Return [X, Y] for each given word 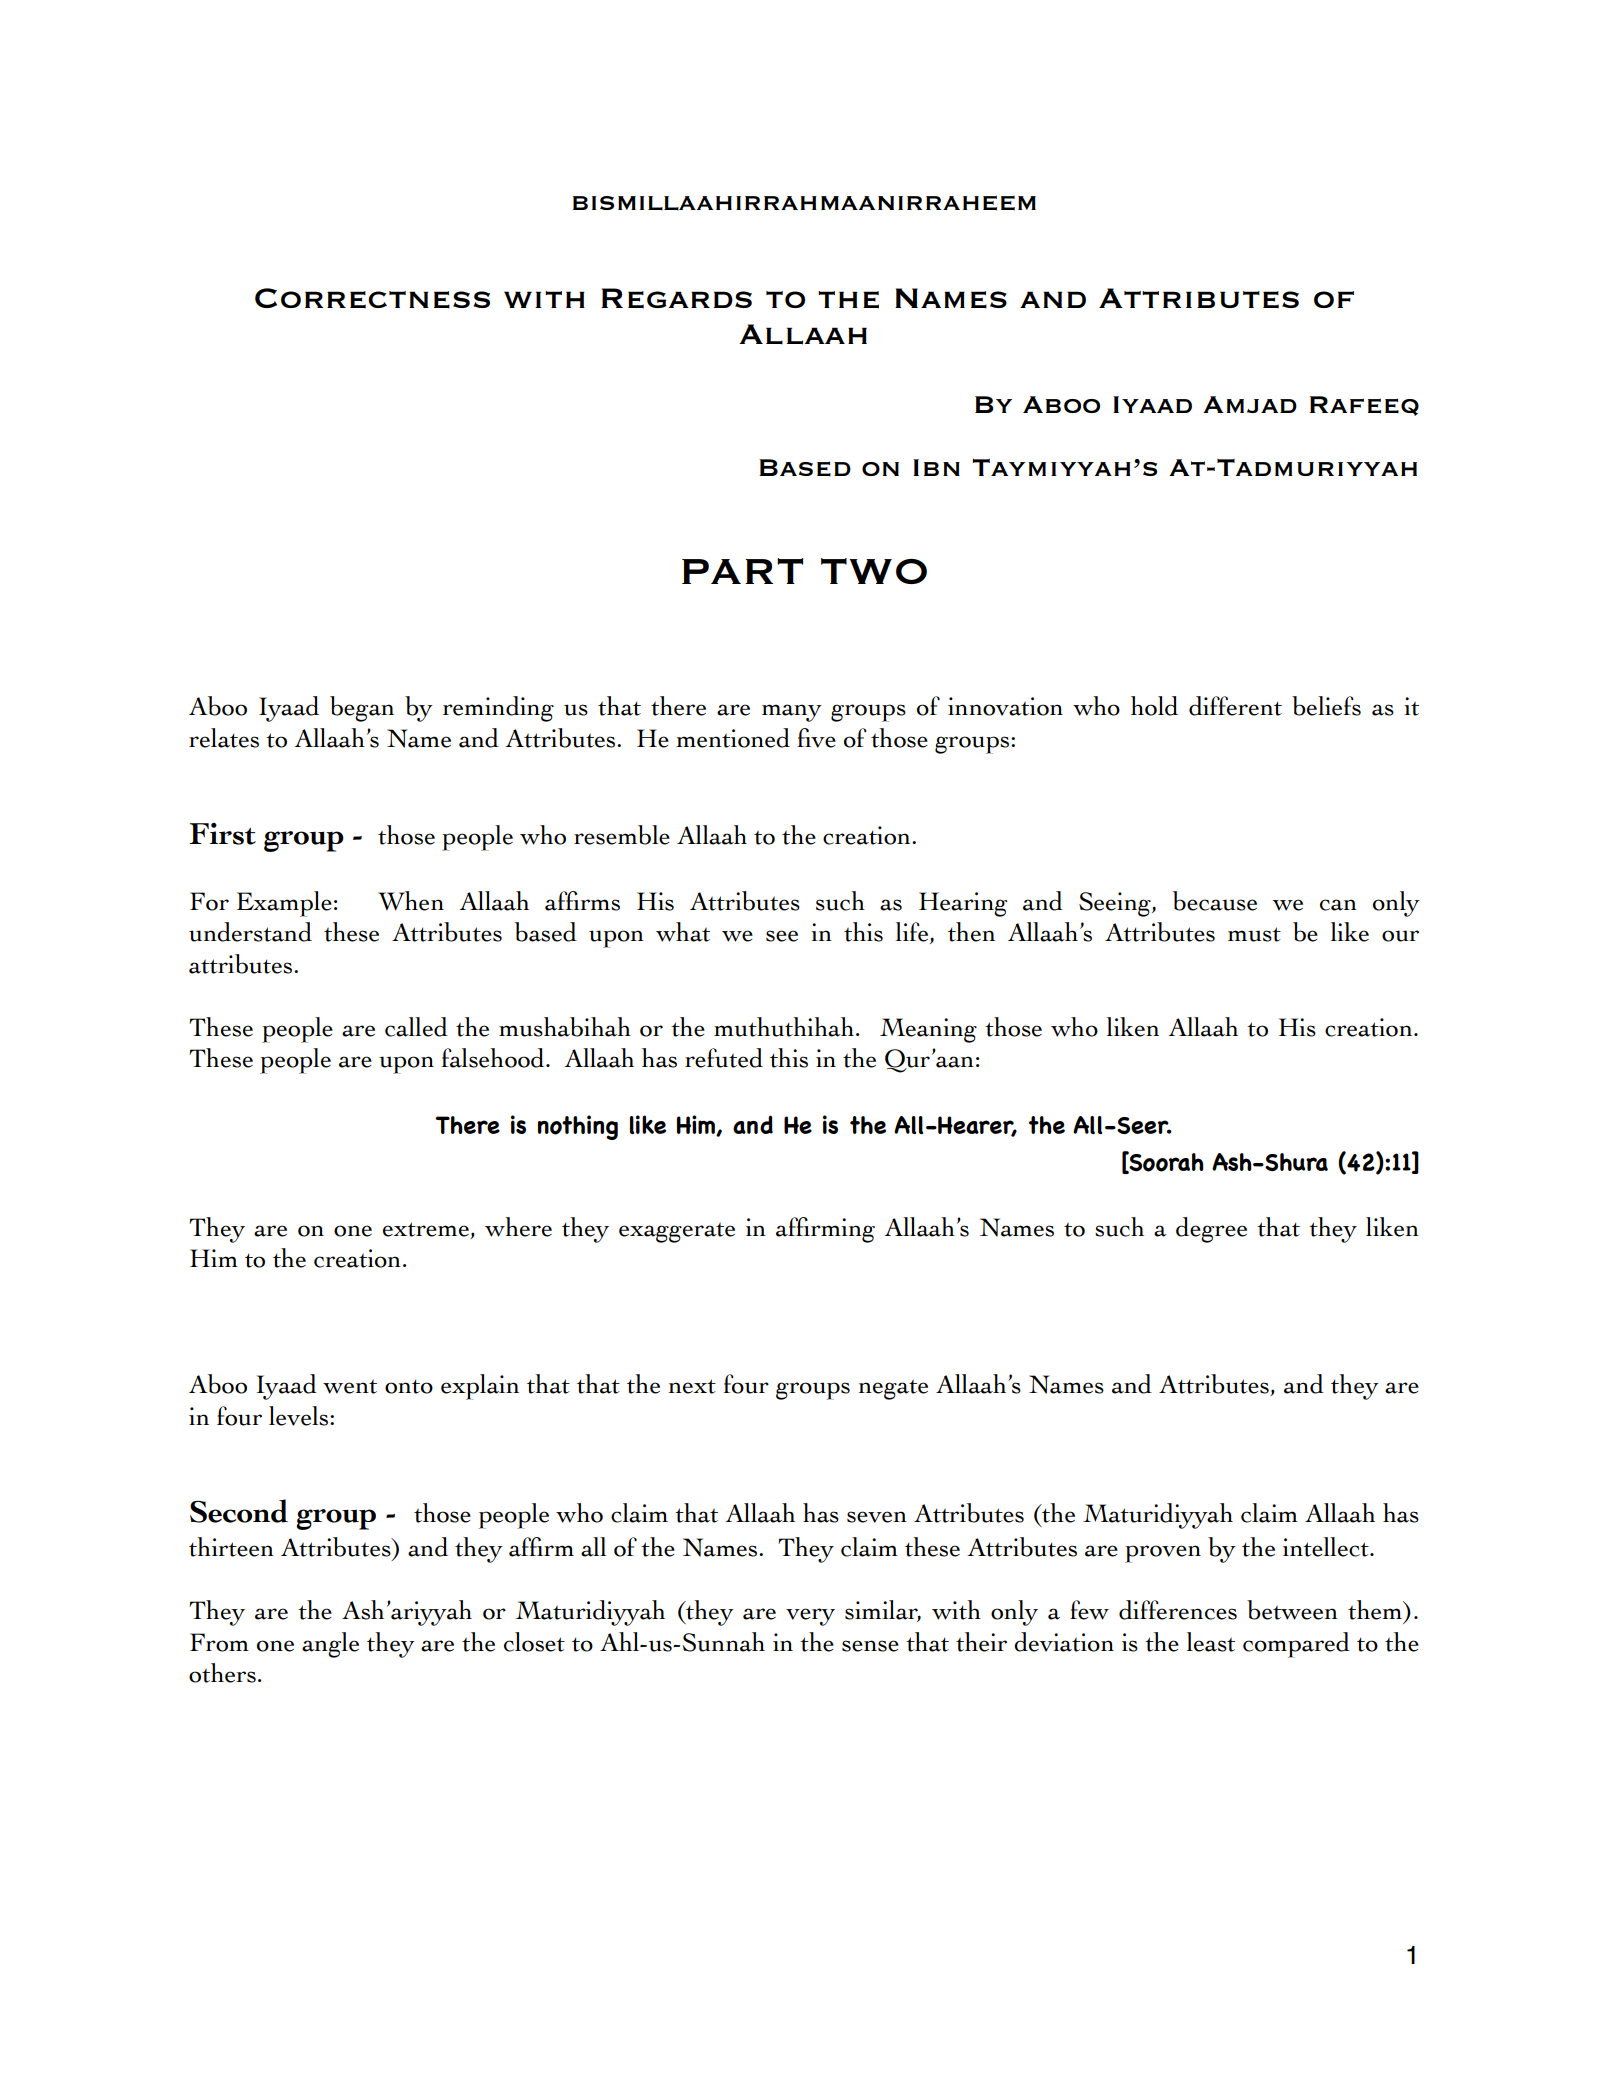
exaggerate [677, 1233]
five [816, 738]
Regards [676, 298]
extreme [426, 1229]
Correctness [372, 298]
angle [330, 1645]
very [810, 1617]
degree [1211, 1230]
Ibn [936, 467]
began [362, 709]
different [1235, 706]
